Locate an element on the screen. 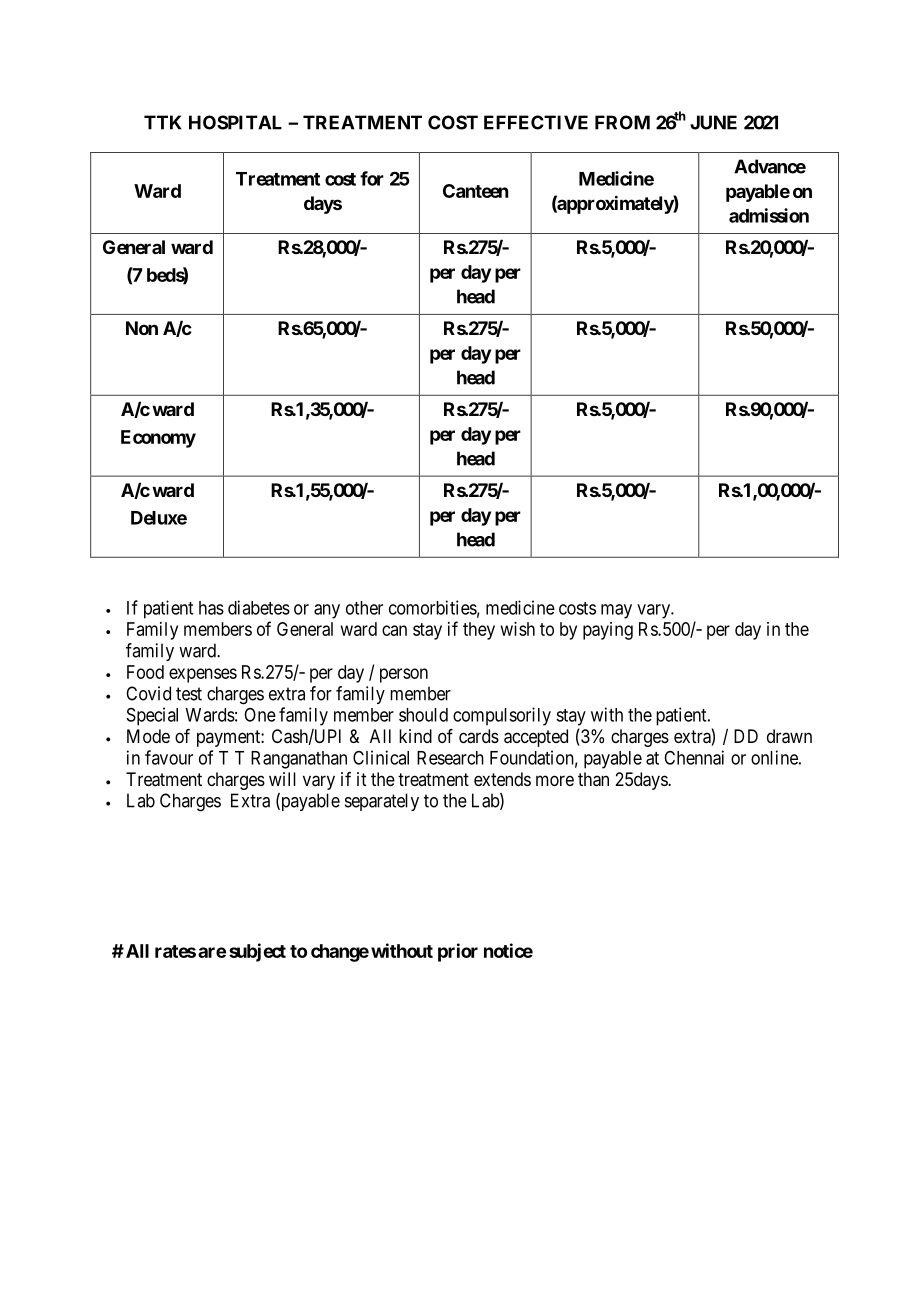 Image resolution: width=924 pixels, height=1308 pixels. has is located at coordinates (211, 608).
